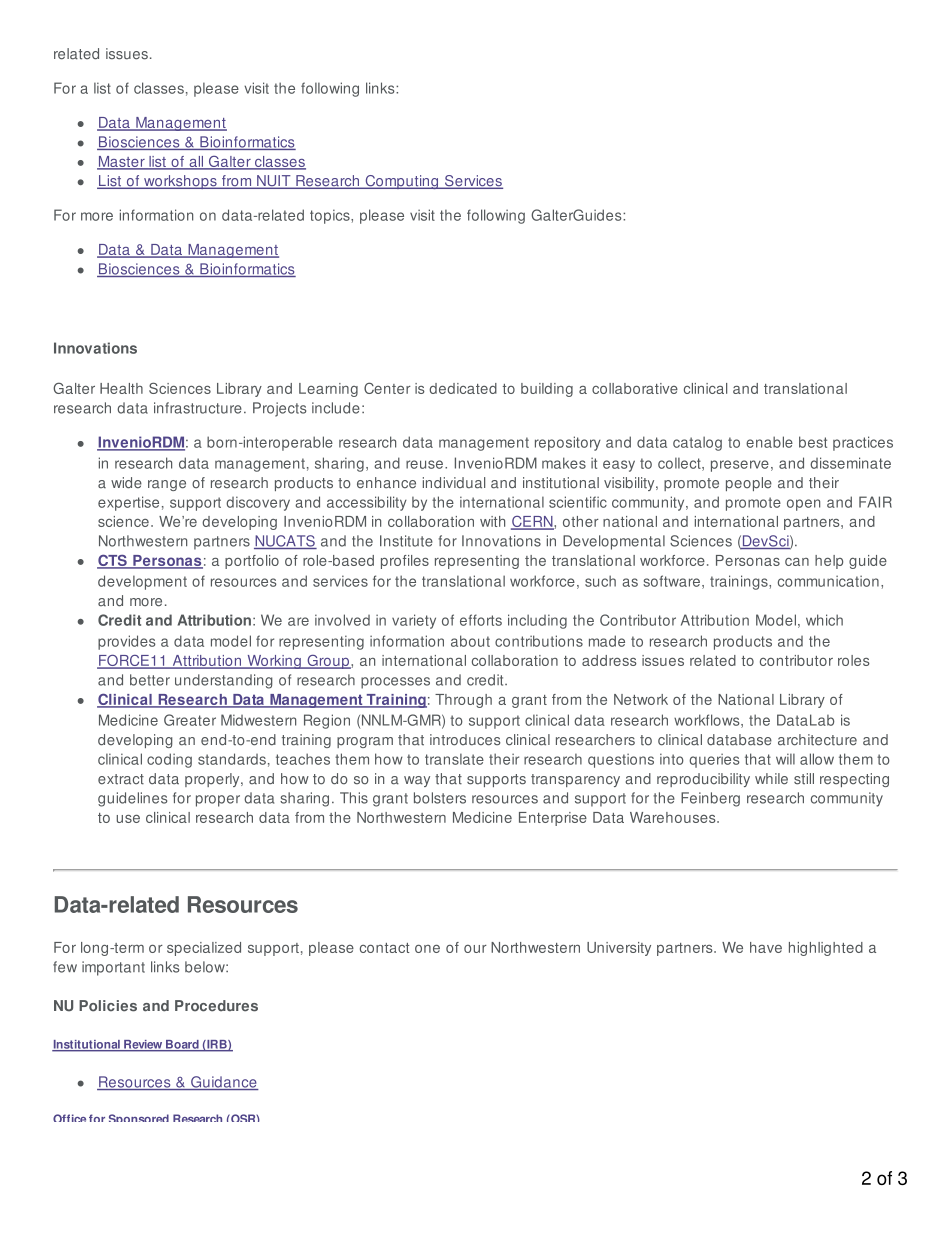 Image resolution: width=952 pixels, height=1233 pixels. I want to click on one, so click(427, 949).
